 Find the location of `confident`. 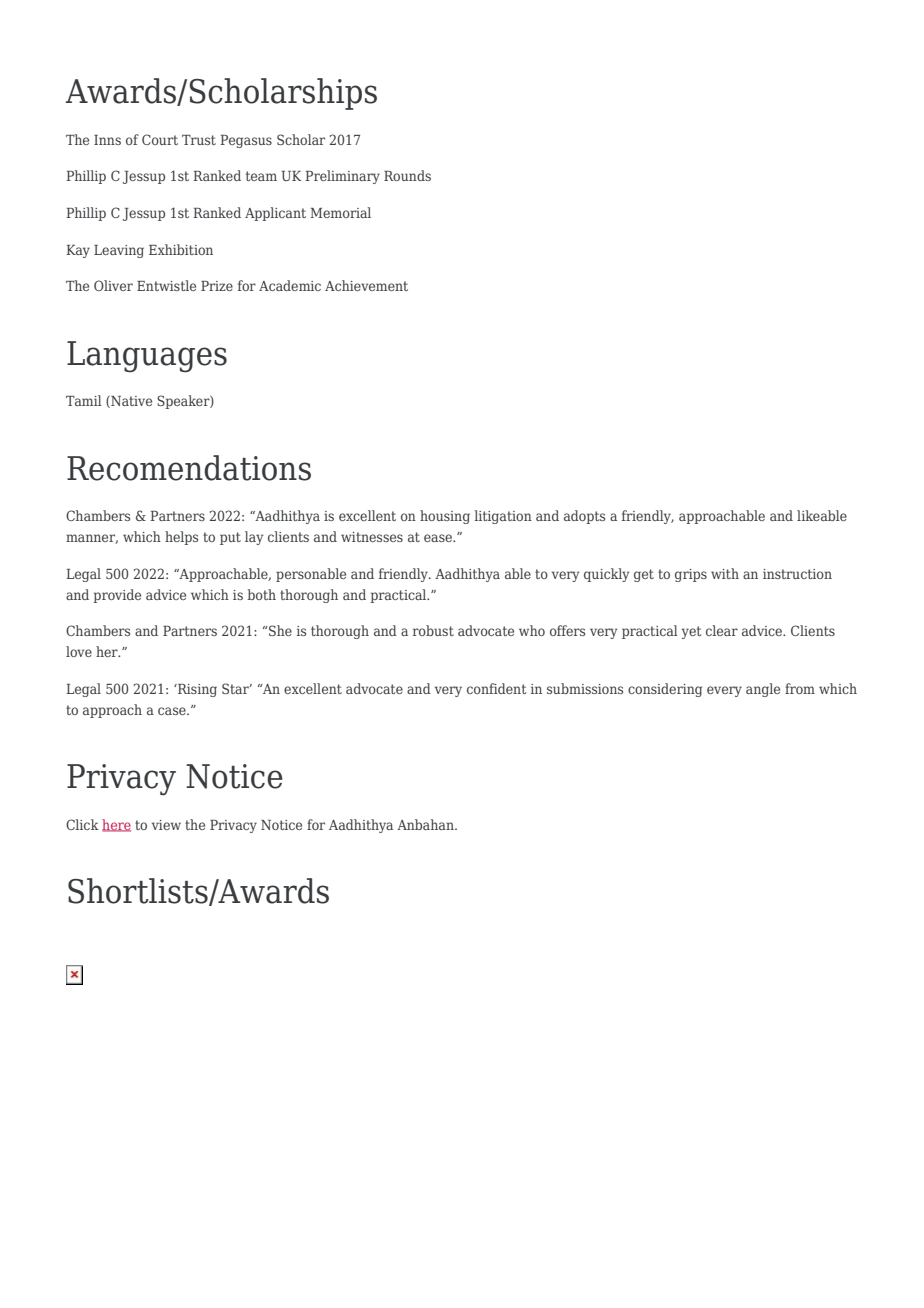

confident is located at coordinates (496, 688).
